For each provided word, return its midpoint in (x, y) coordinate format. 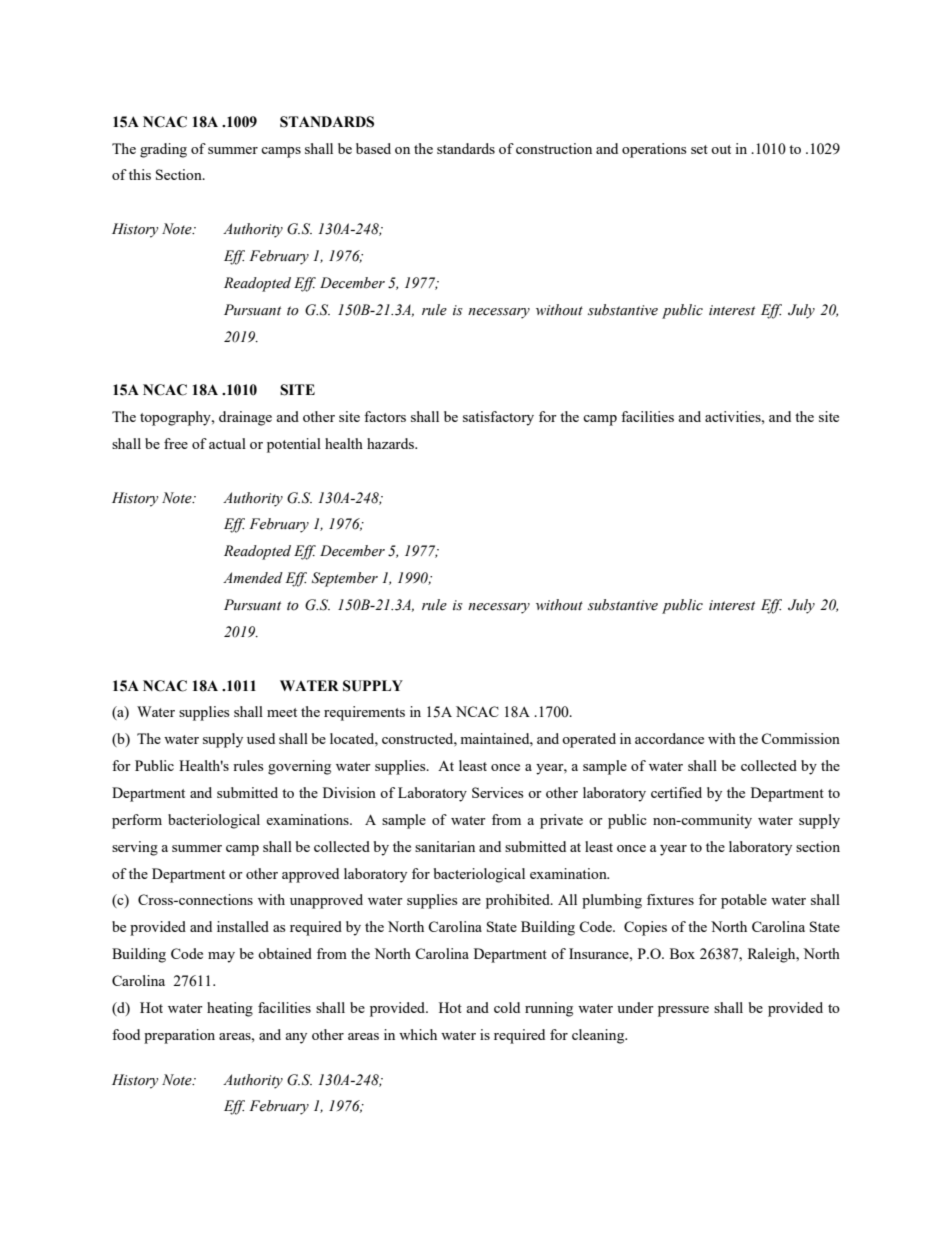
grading (163, 150)
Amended (253, 578)
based (373, 148)
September (345, 579)
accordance (669, 738)
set (699, 149)
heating (230, 1009)
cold (507, 1007)
